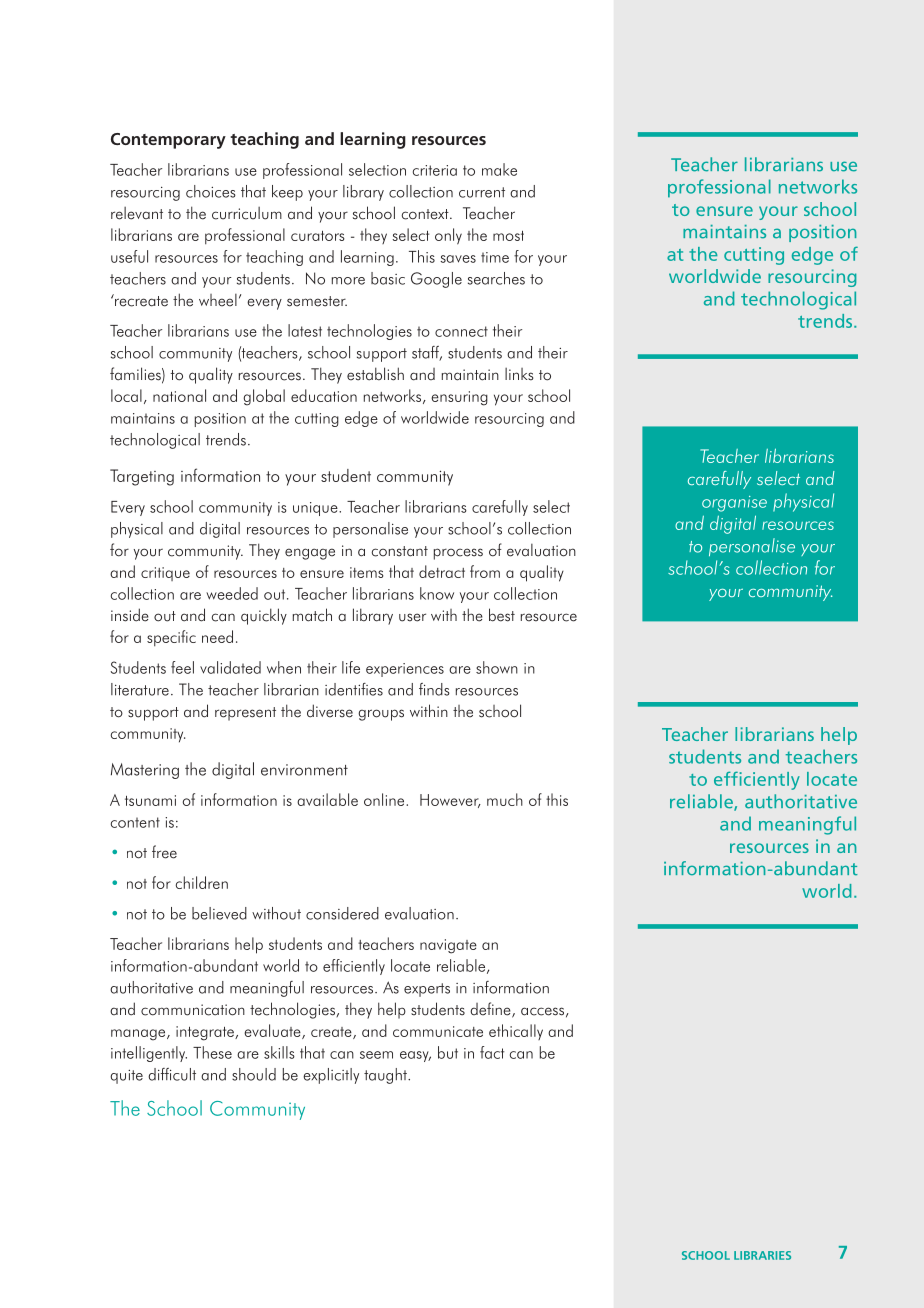 This screenshot has width=924, height=1308. Describe the element at coordinates (165, 574) in the screenshot. I see `critique` at that location.
